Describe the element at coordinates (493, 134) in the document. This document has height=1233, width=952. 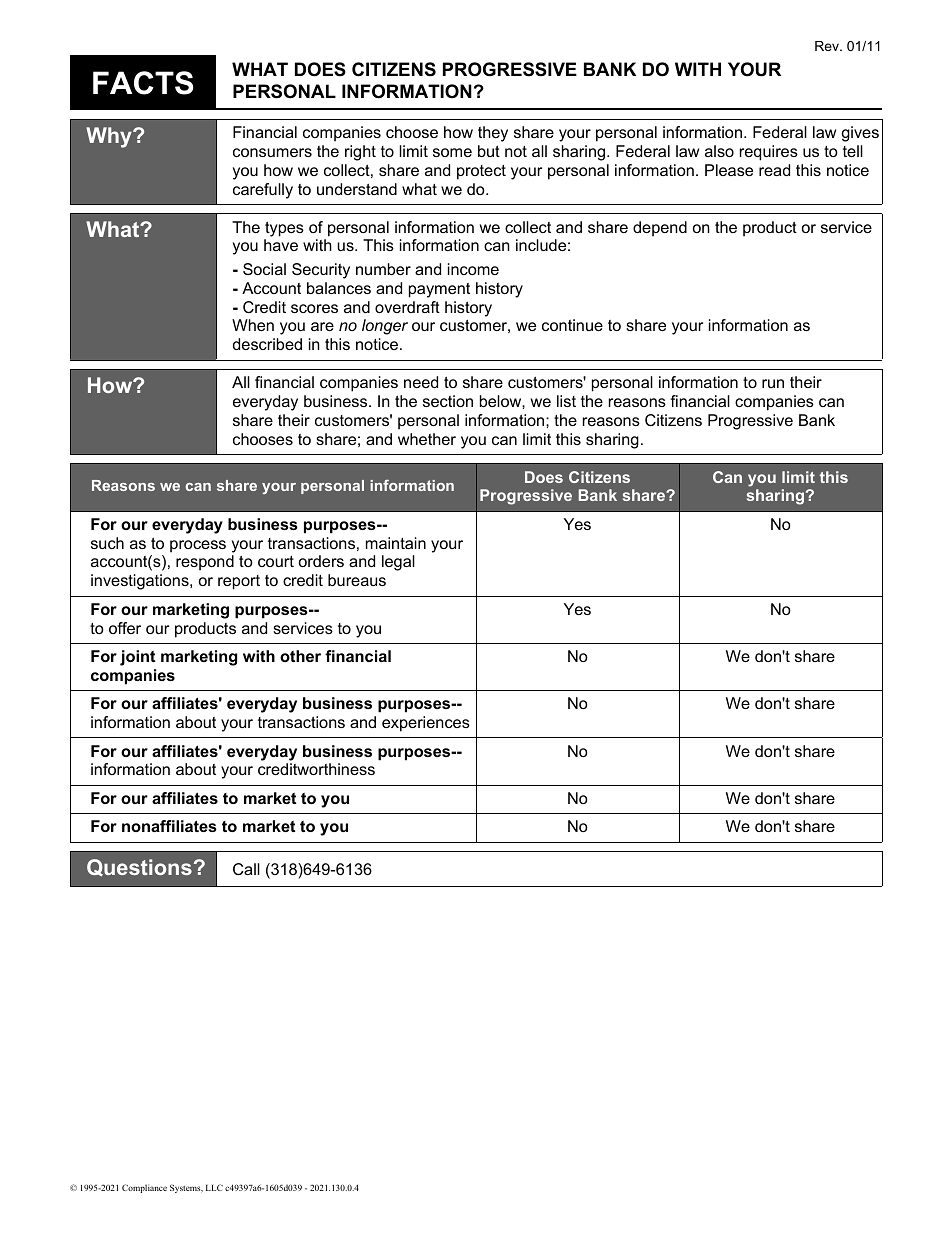
I see `they` at that location.
